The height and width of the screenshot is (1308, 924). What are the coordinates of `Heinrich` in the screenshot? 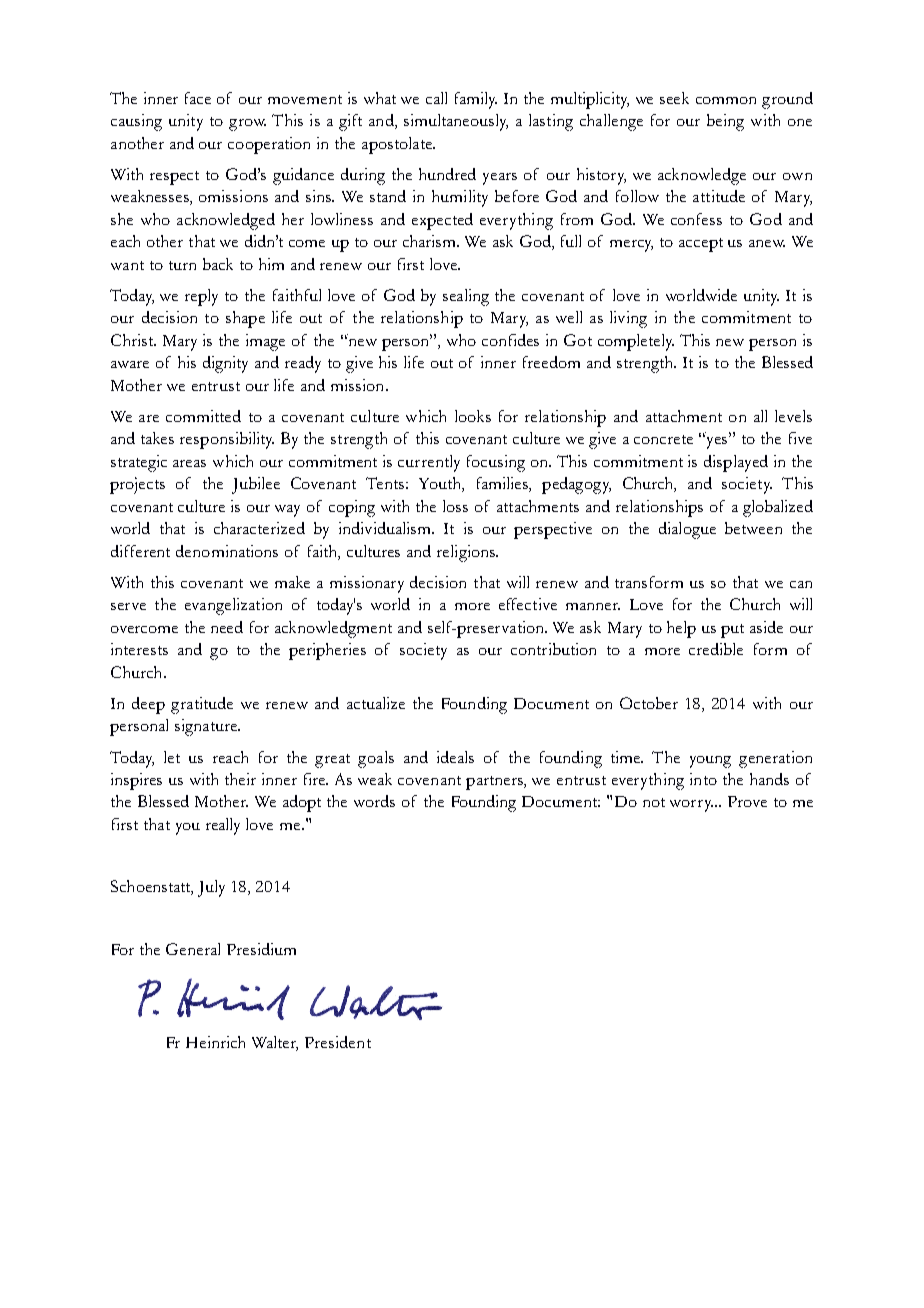 It's located at (215, 1042).
